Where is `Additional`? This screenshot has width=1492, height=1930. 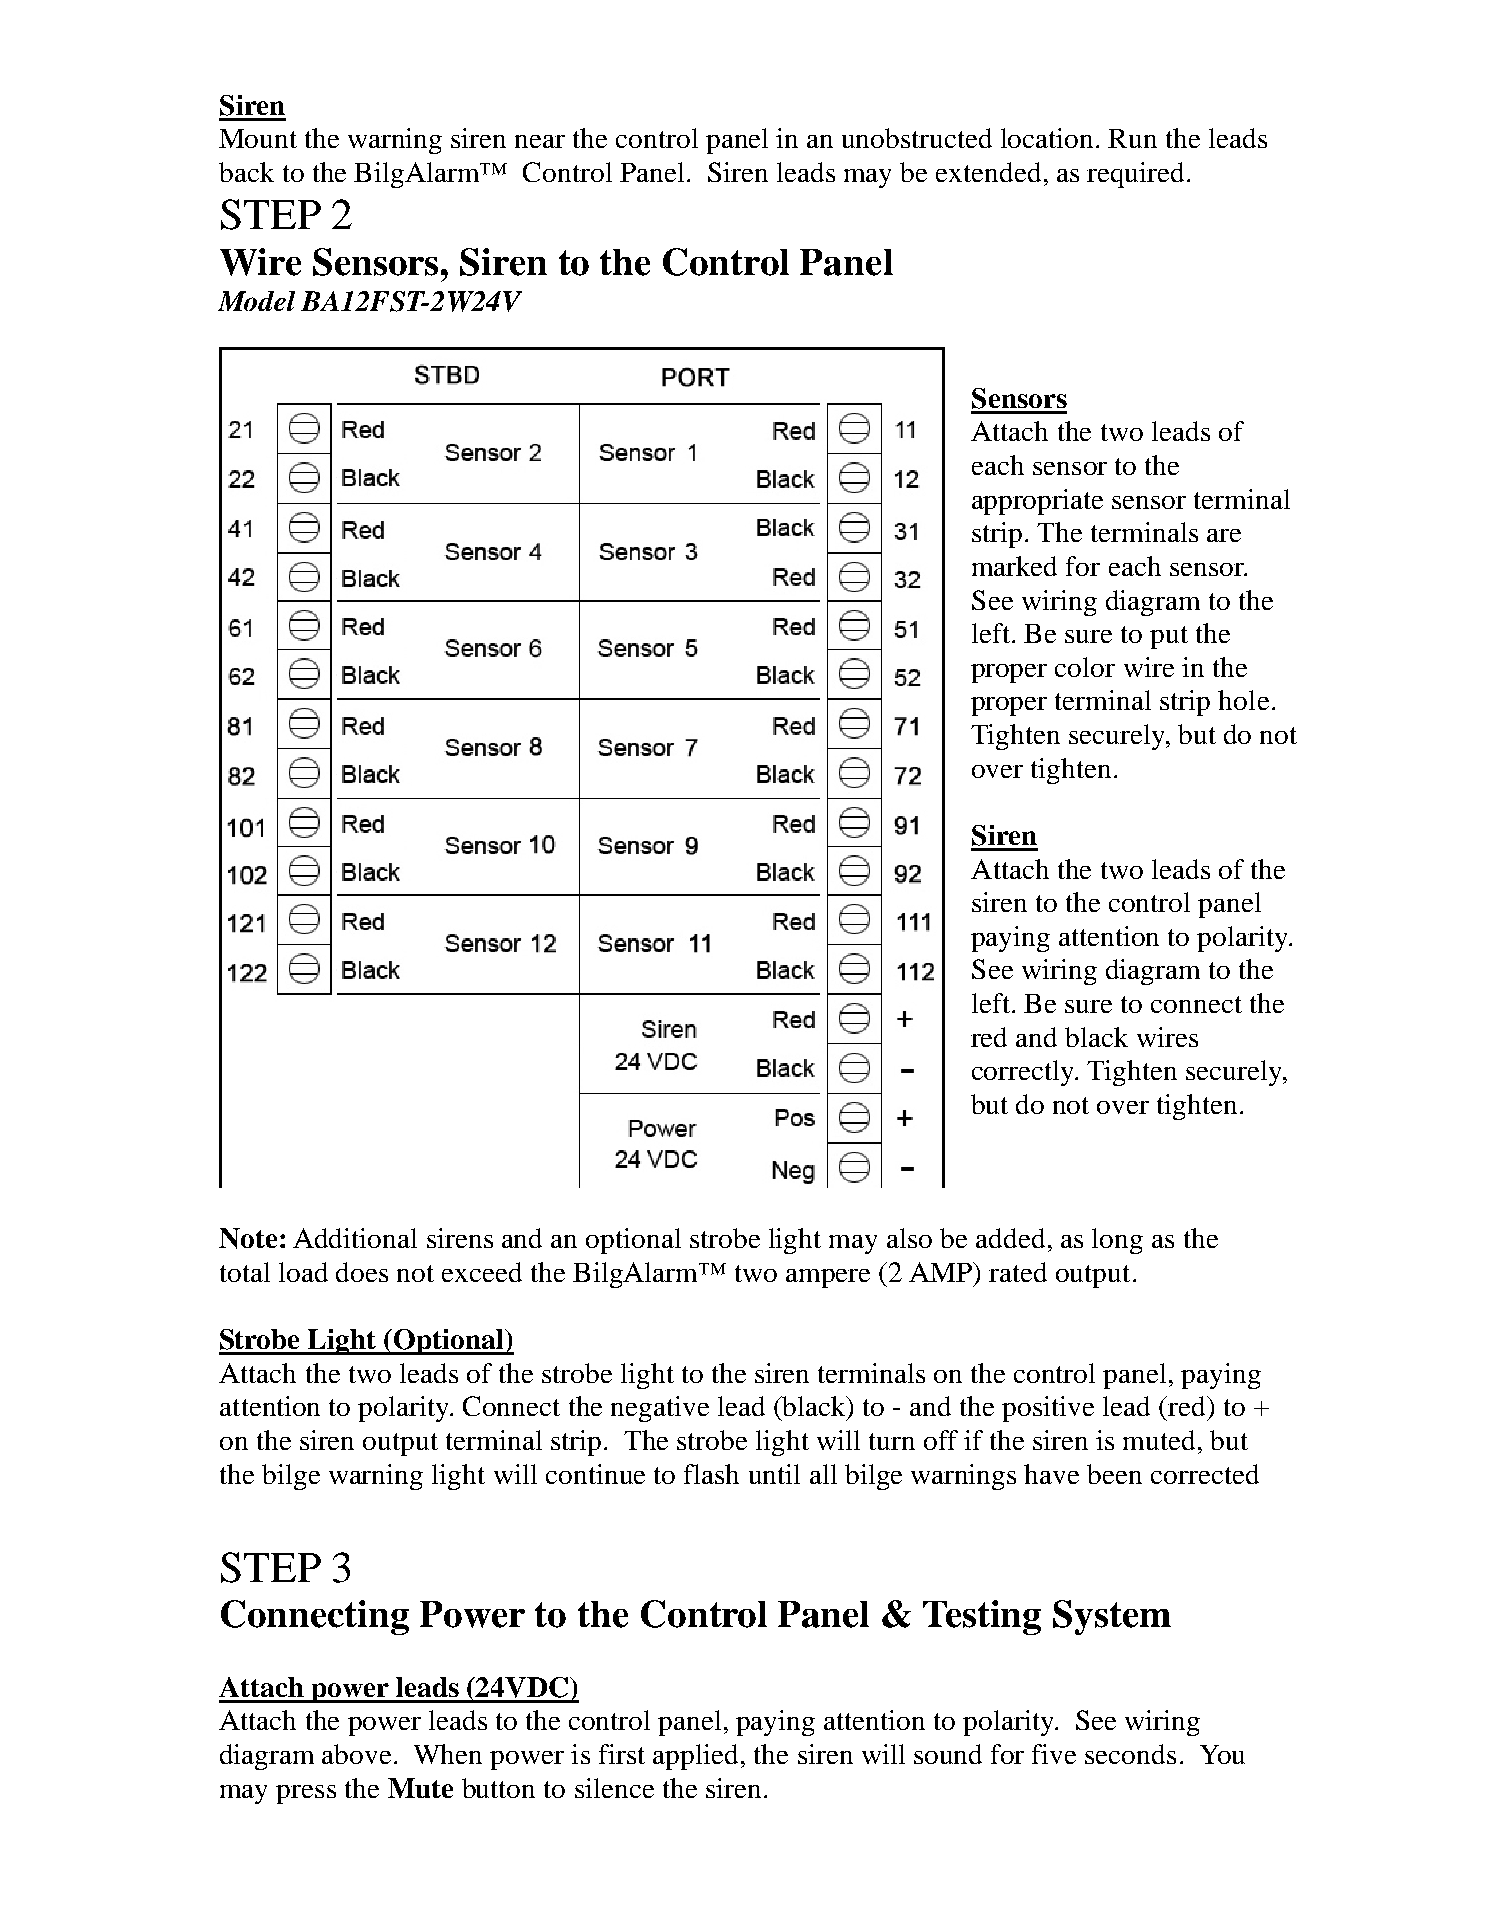
Additional is located at coordinates (355, 1238).
